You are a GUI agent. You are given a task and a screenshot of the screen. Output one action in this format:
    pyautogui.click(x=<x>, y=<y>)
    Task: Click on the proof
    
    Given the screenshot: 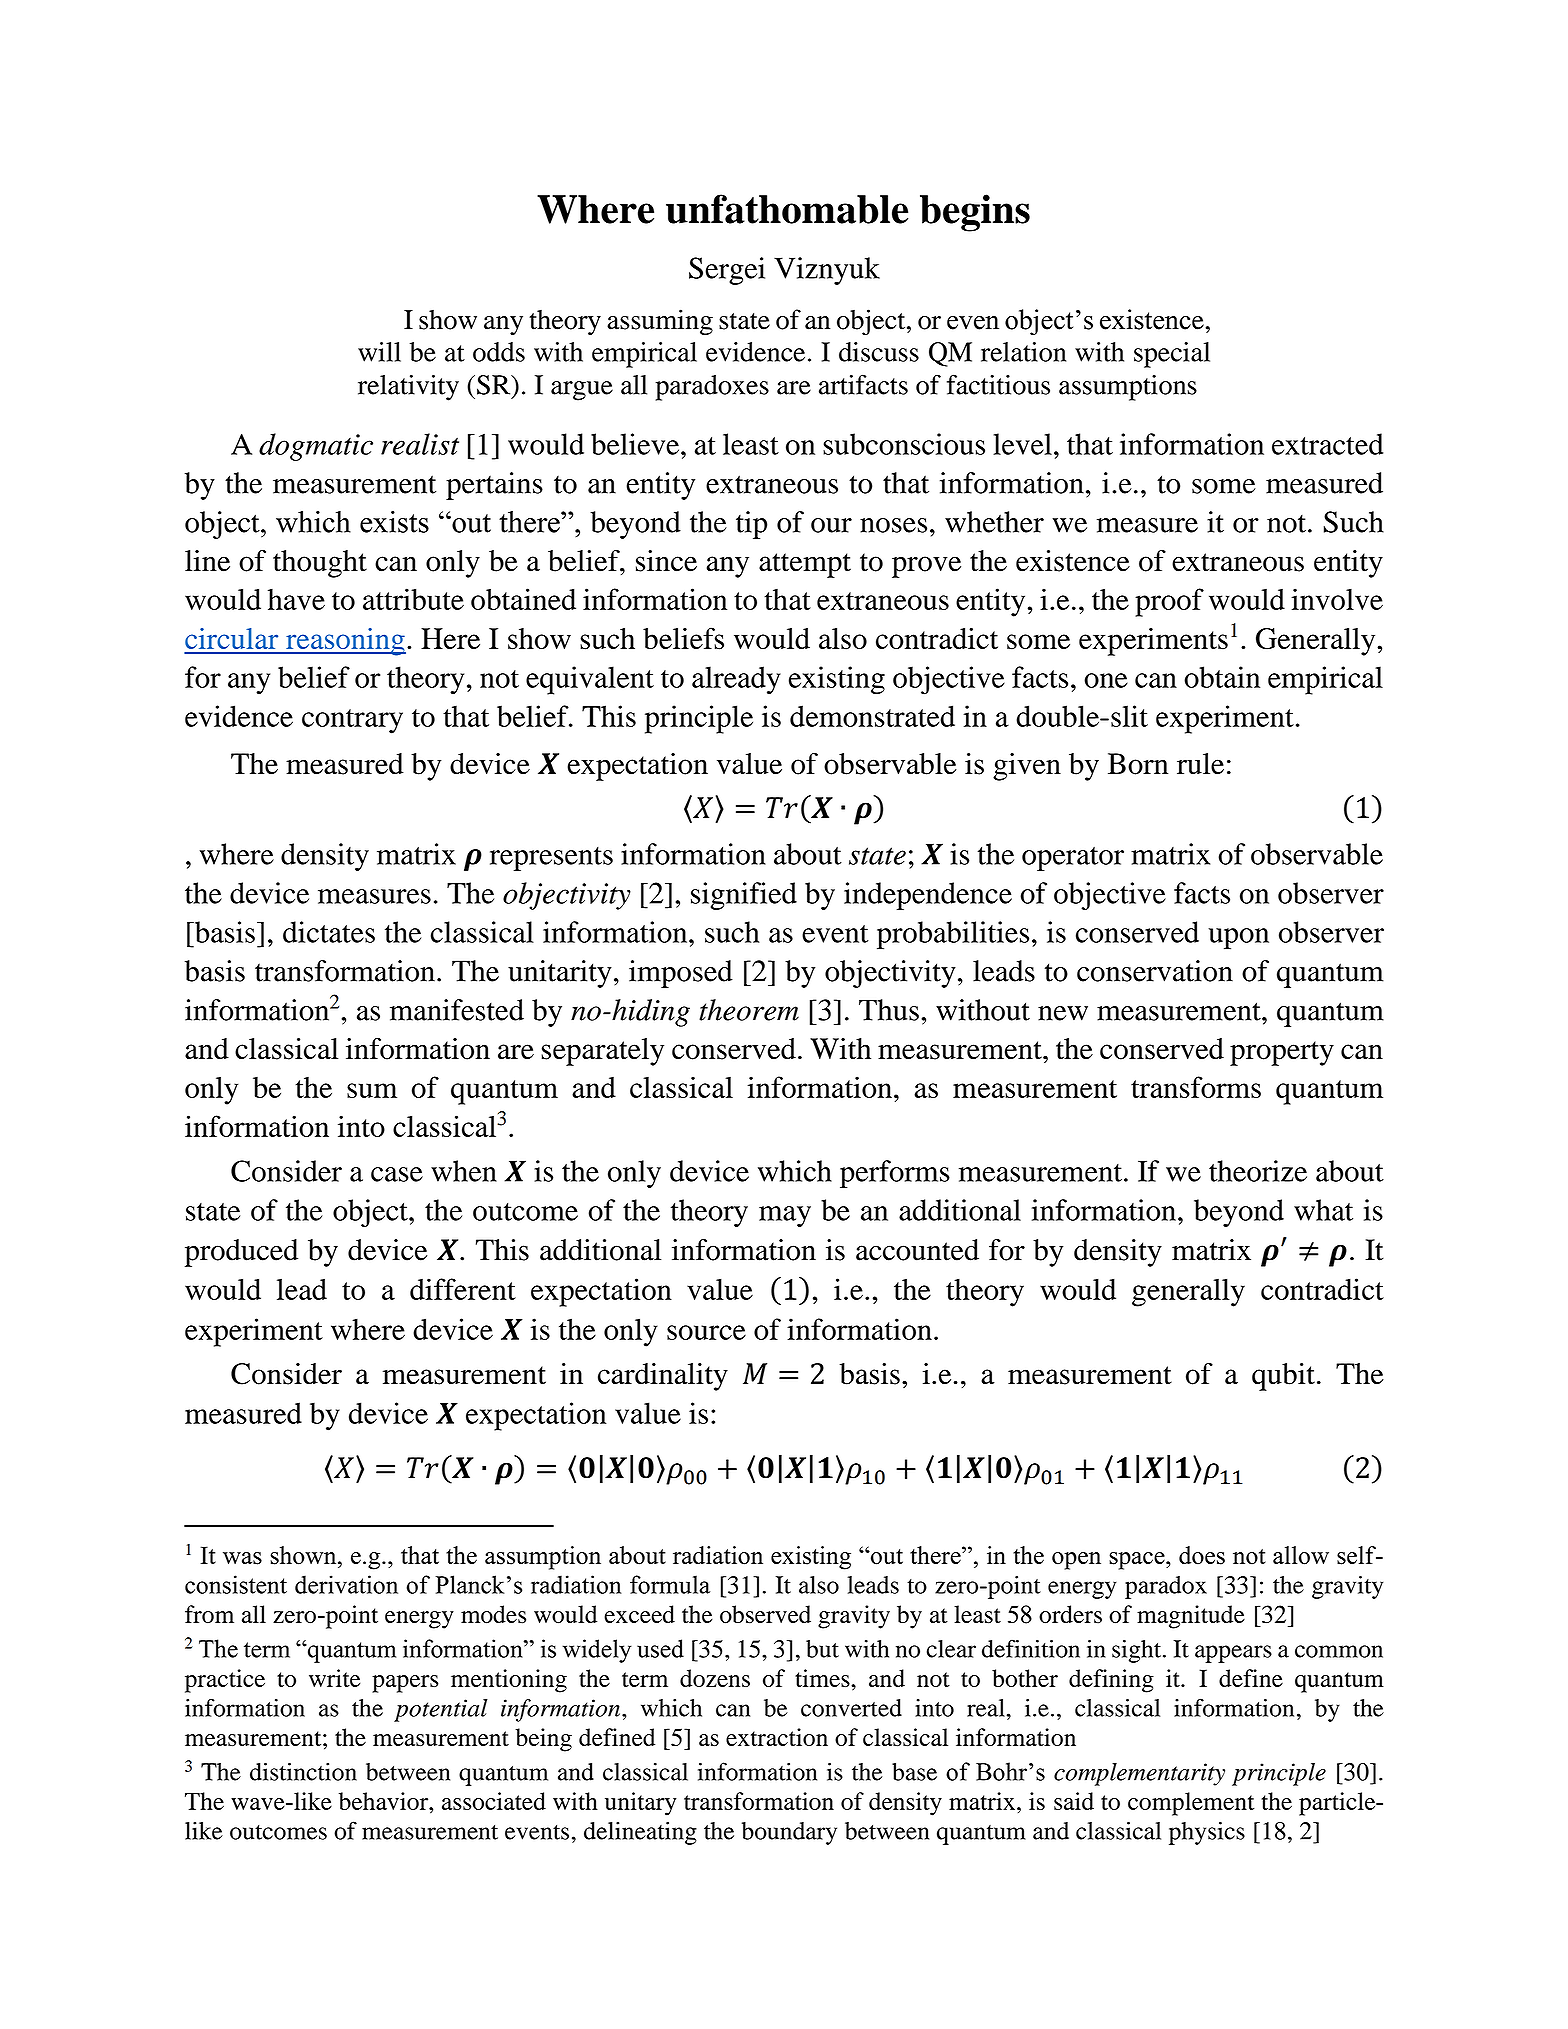 What is the action you would take?
    pyautogui.click(x=1169, y=602)
